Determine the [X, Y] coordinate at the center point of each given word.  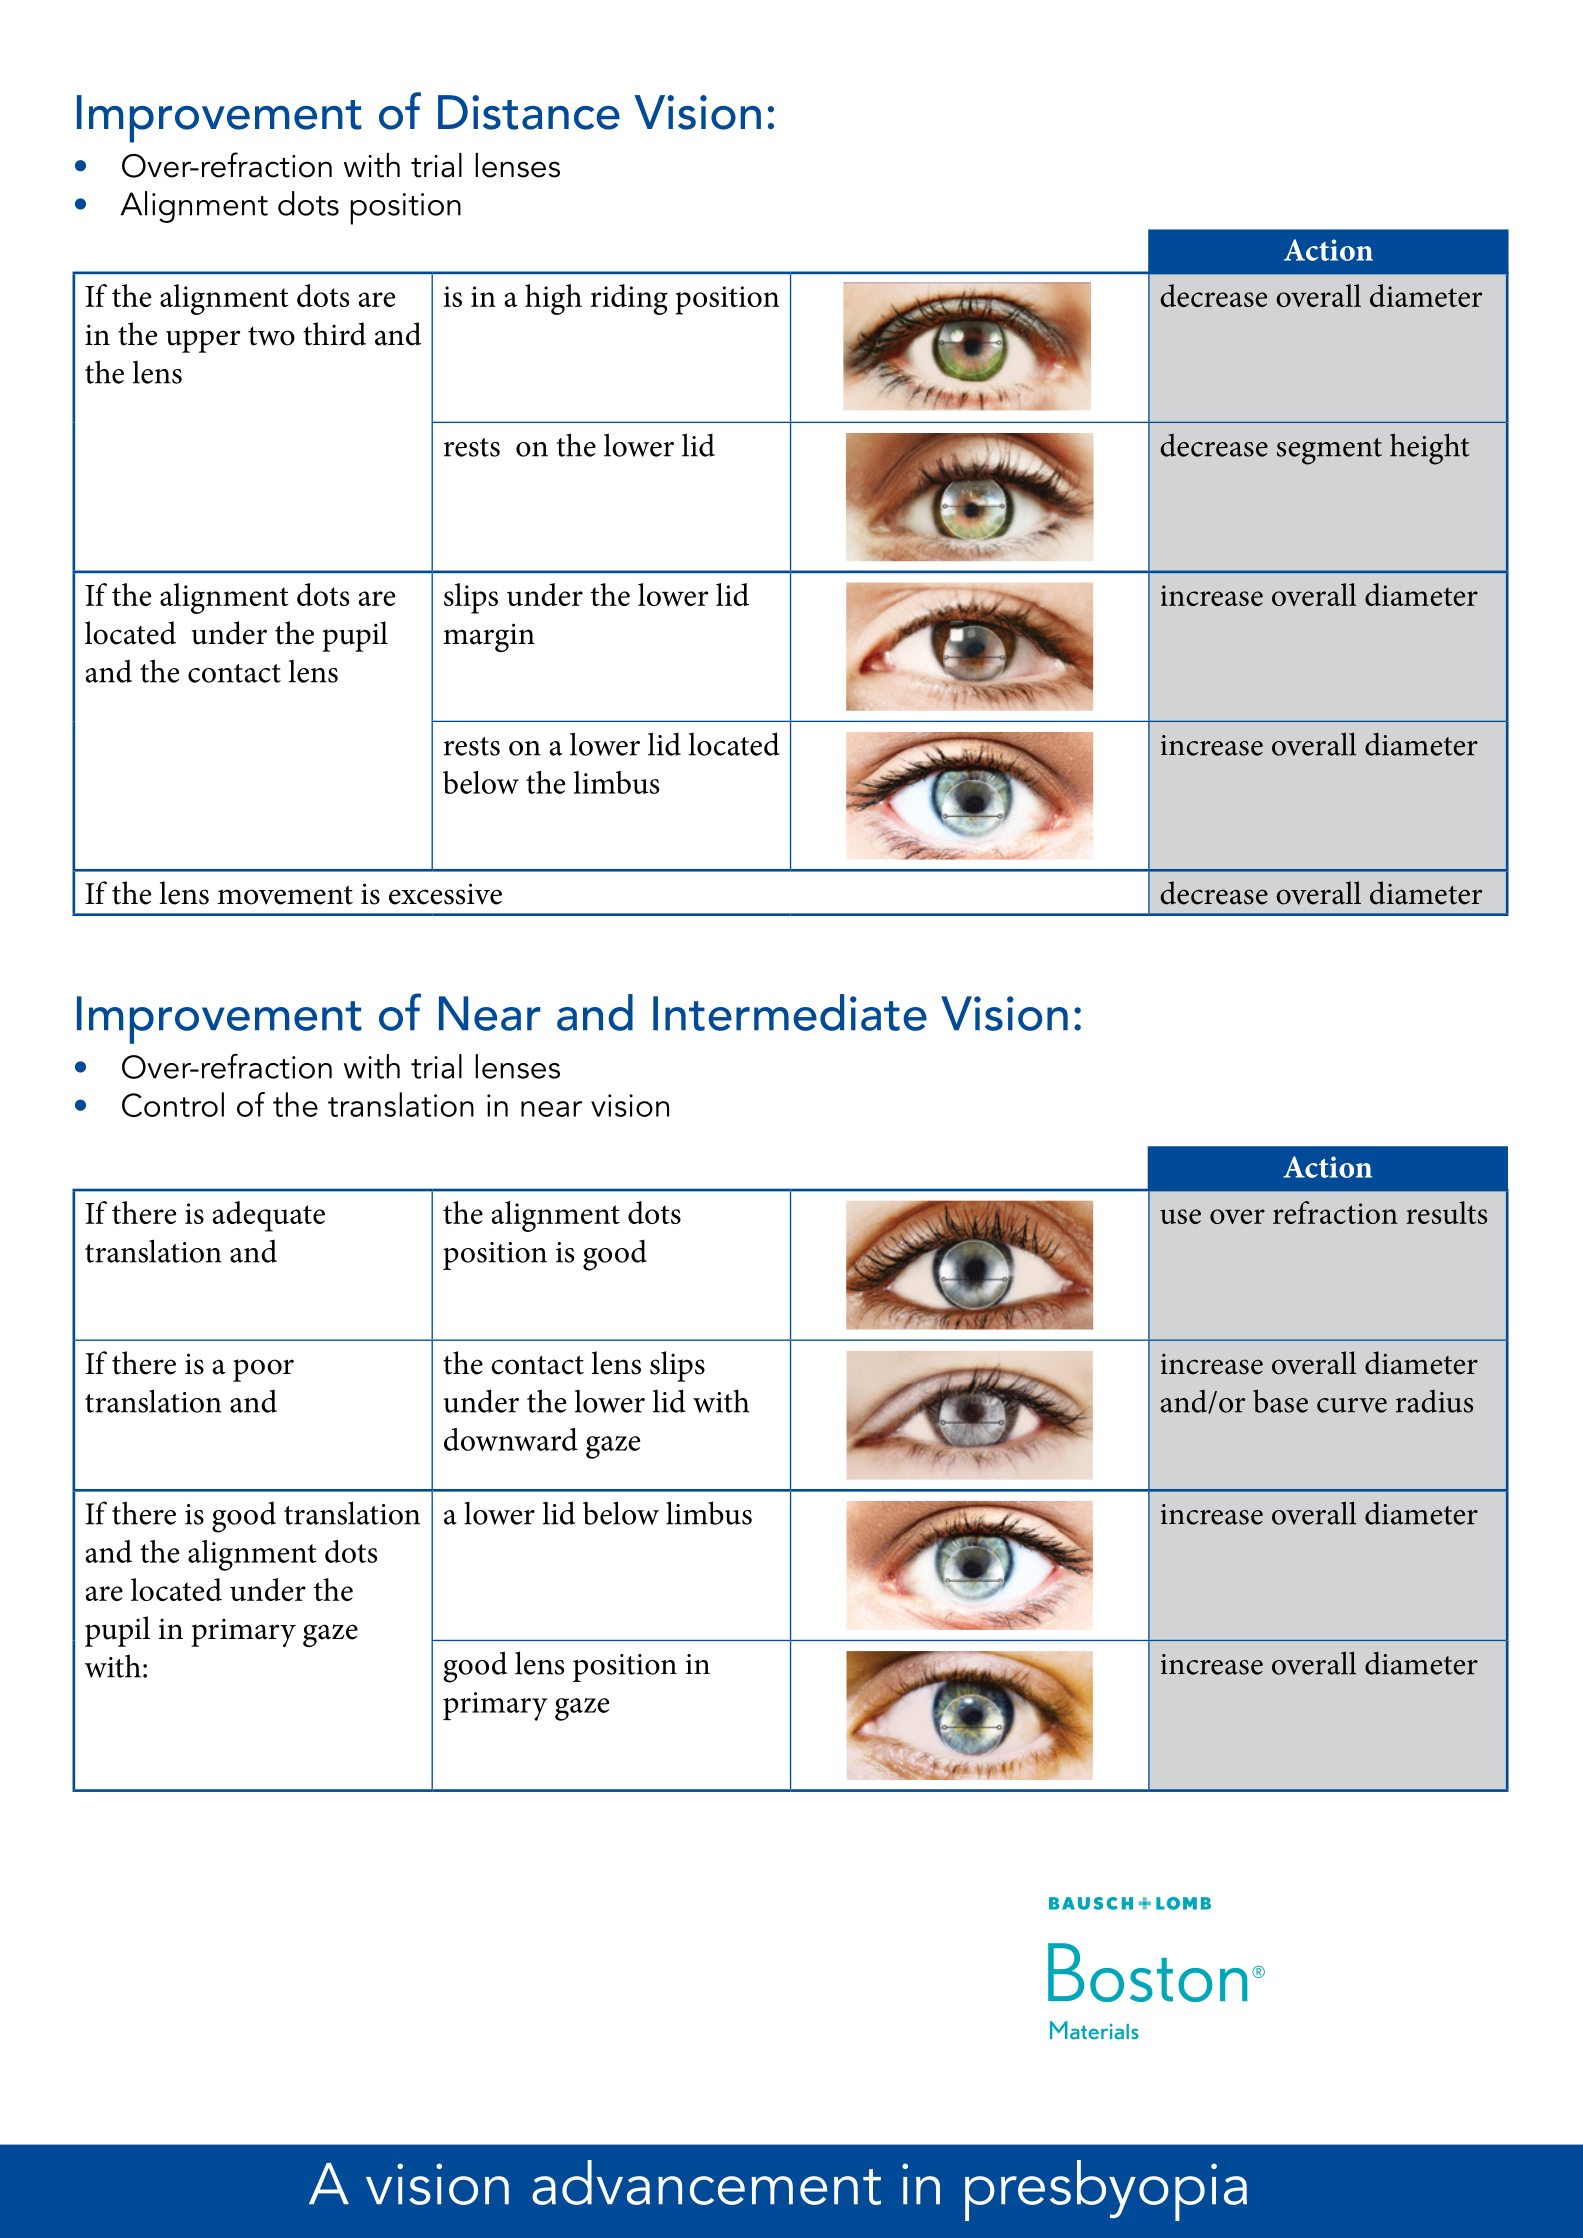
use [1180, 1216]
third [334, 334]
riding [629, 299]
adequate [269, 1216]
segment [1329, 451]
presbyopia [1106, 2190]
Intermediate [790, 1012]
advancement [706, 2182]
